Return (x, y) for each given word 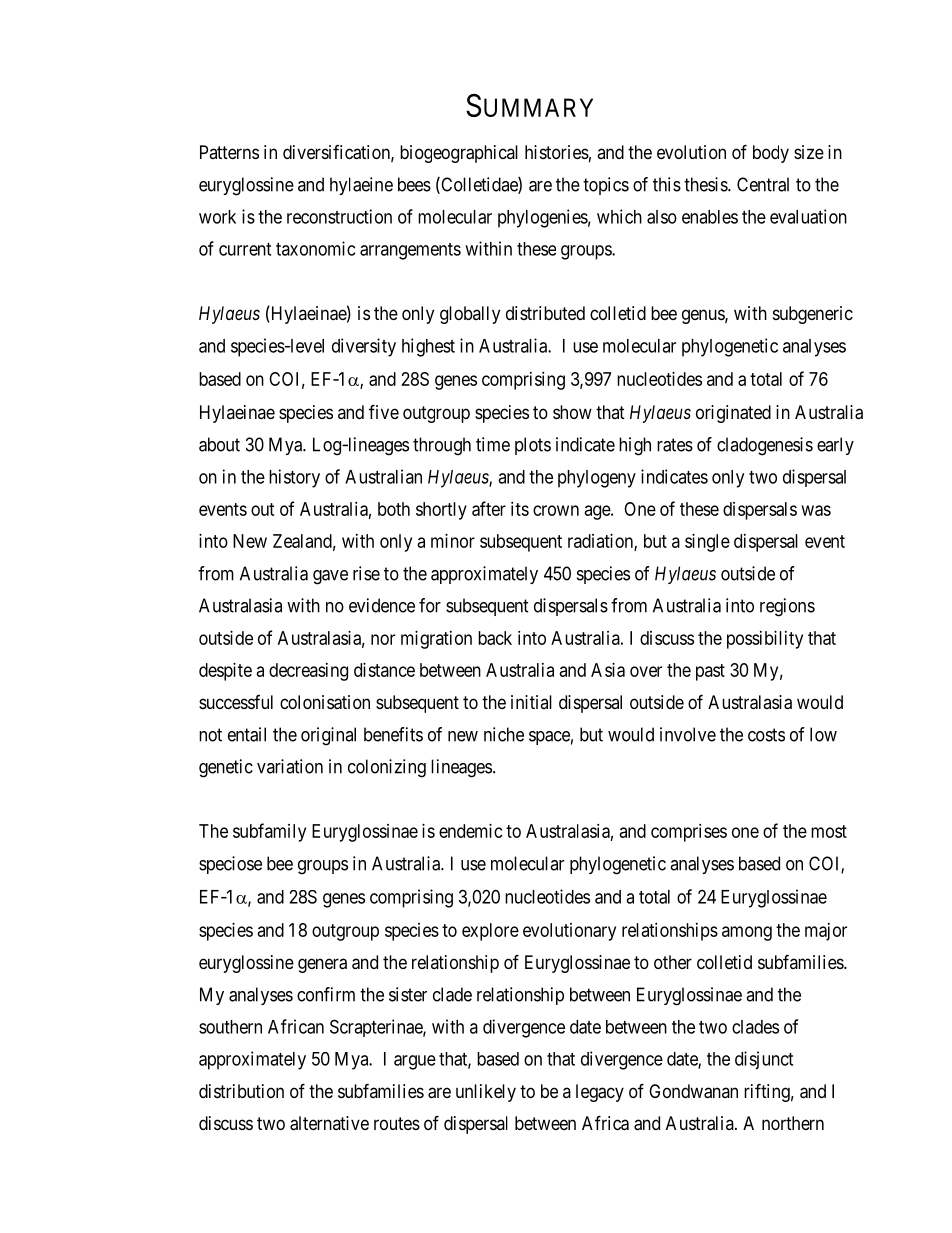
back (495, 638)
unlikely (486, 1093)
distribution (241, 1091)
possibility (765, 640)
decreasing (308, 672)
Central (763, 184)
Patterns (229, 152)
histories (557, 152)
